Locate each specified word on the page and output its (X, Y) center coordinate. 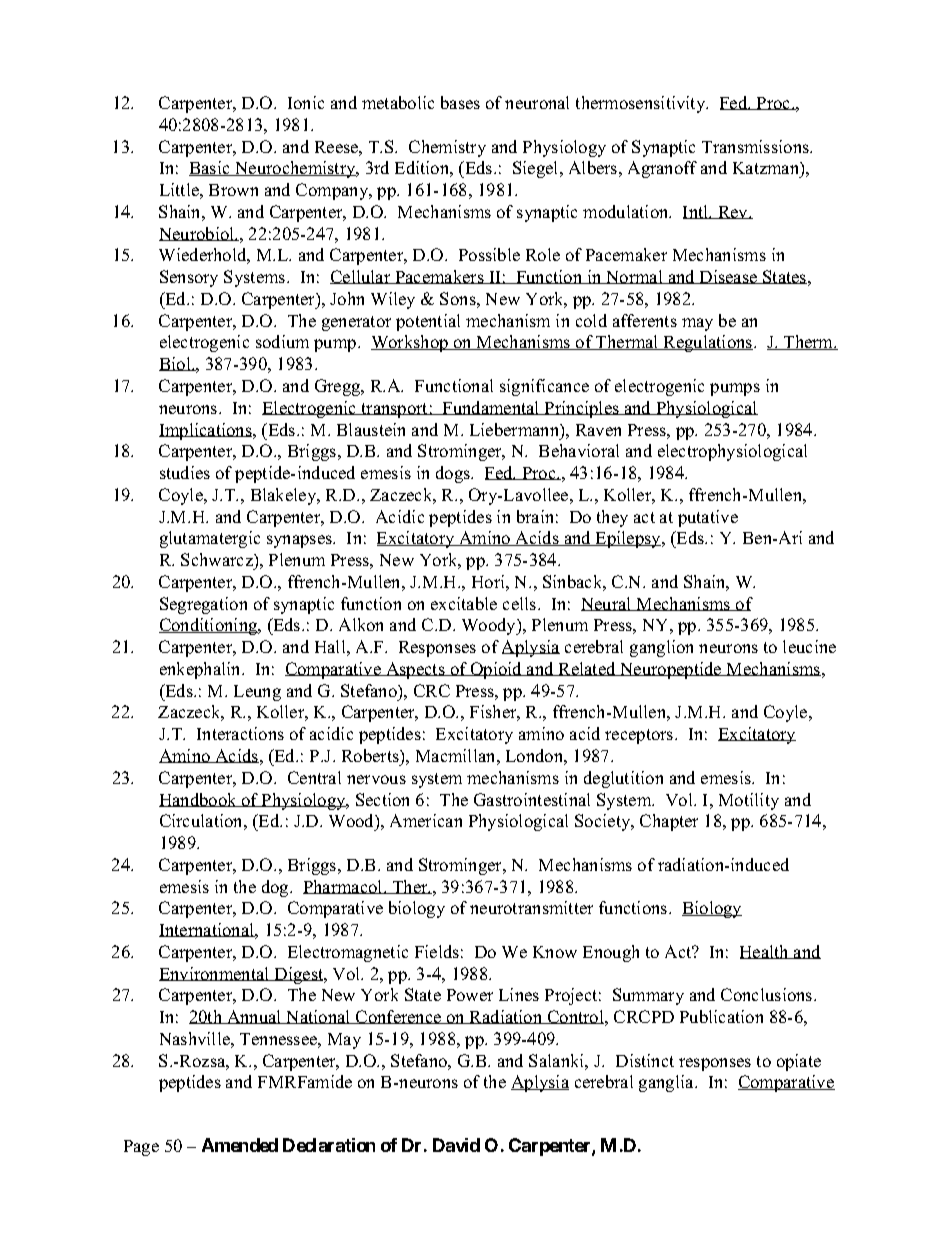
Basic (211, 168)
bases (460, 102)
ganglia (667, 1083)
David (456, 1145)
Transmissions (756, 146)
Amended (240, 1145)
